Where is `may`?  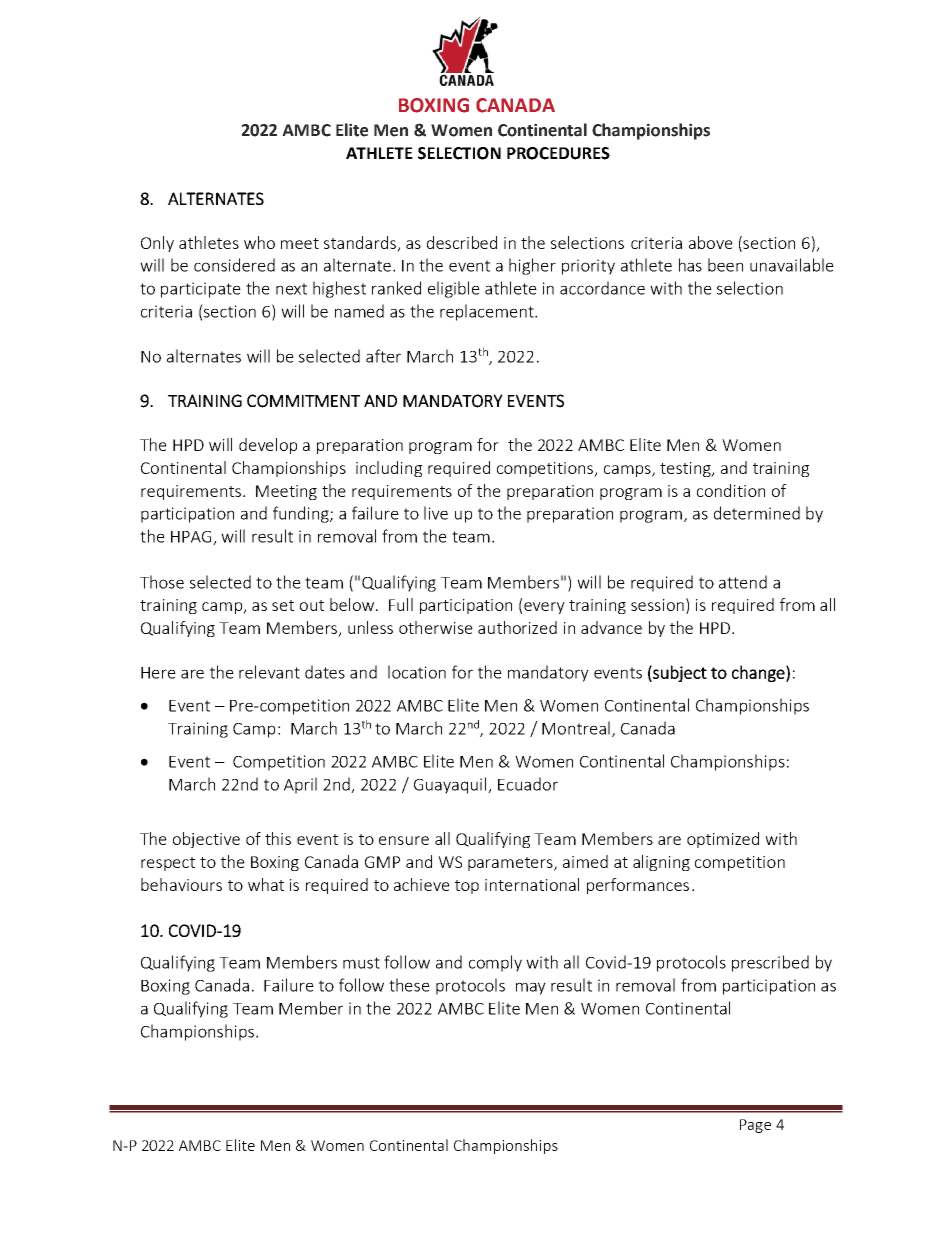 may is located at coordinates (531, 988).
